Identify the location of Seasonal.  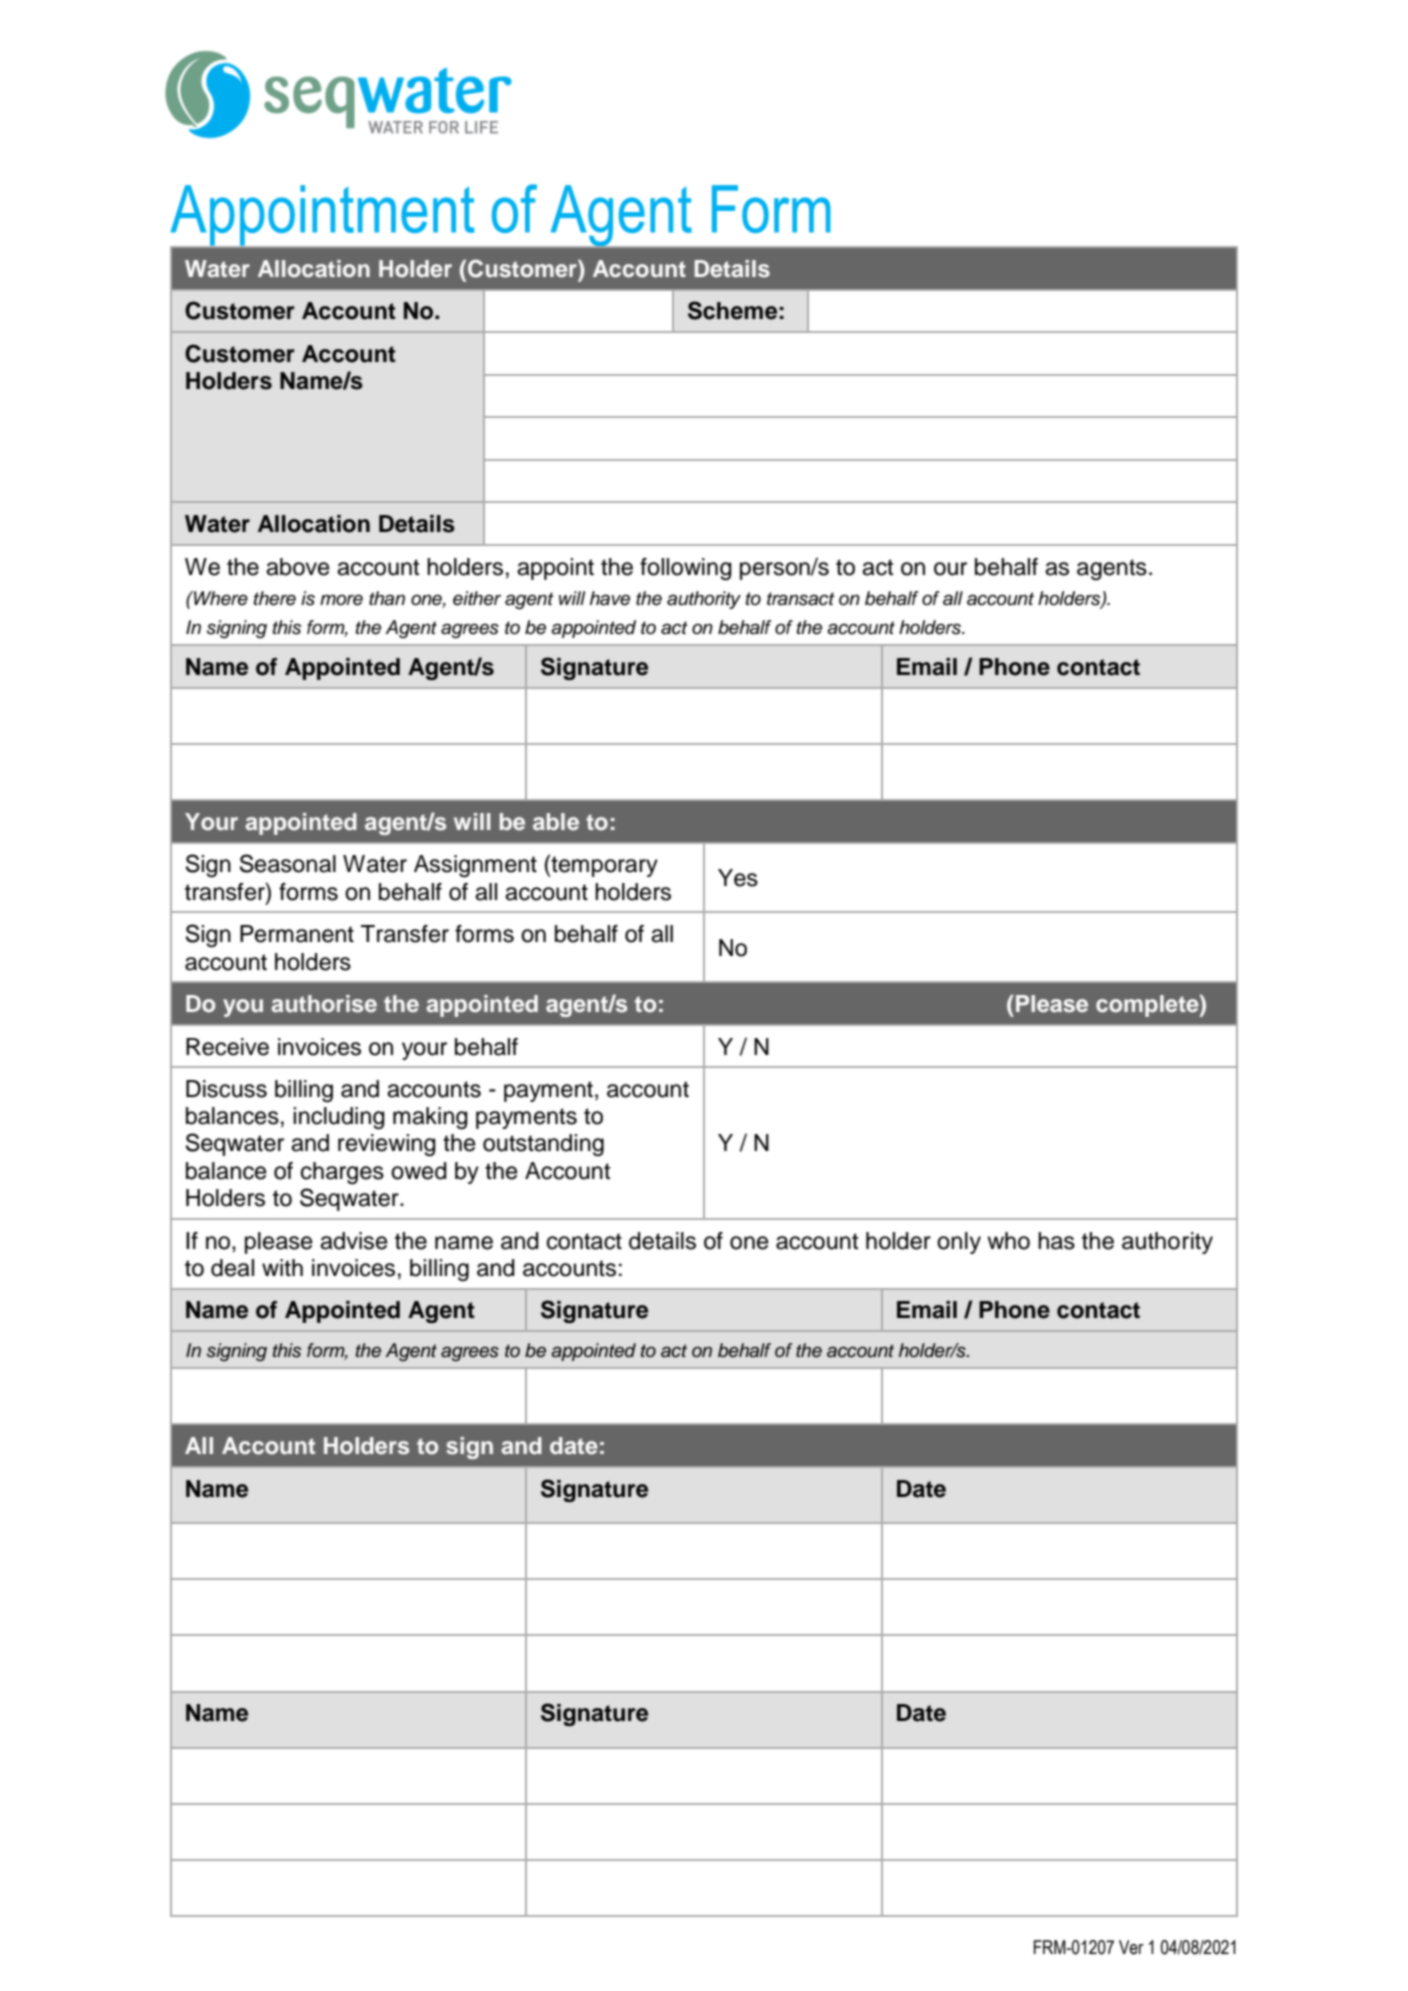
(288, 863).
